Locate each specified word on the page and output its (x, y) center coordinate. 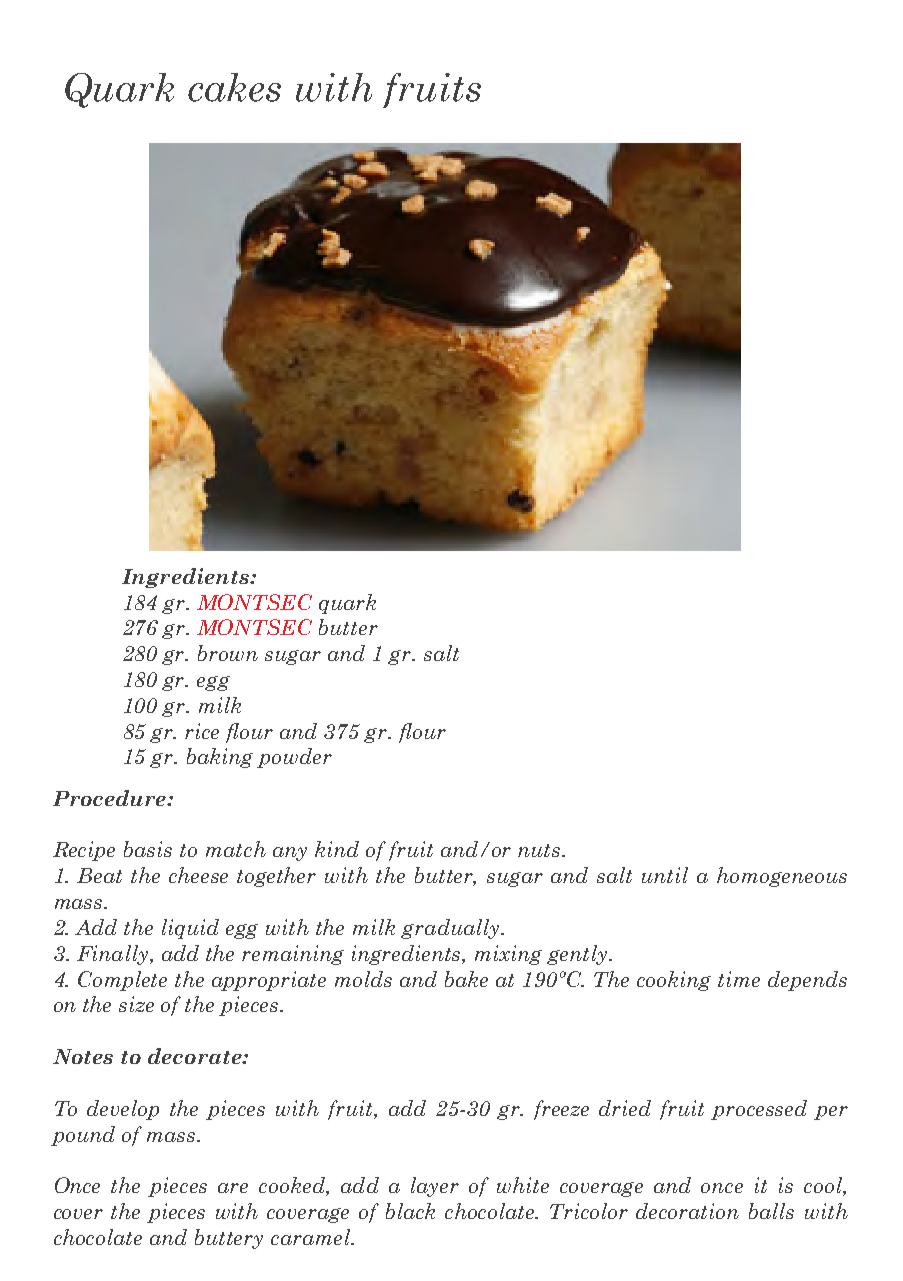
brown (228, 653)
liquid (190, 929)
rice (202, 731)
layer (435, 1187)
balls (771, 1211)
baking (220, 758)
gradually (451, 929)
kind (337, 849)
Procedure (110, 798)
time (739, 979)
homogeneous (782, 877)
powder (294, 758)
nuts (540, 850)
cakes (234, 87)
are (233, 1188)
